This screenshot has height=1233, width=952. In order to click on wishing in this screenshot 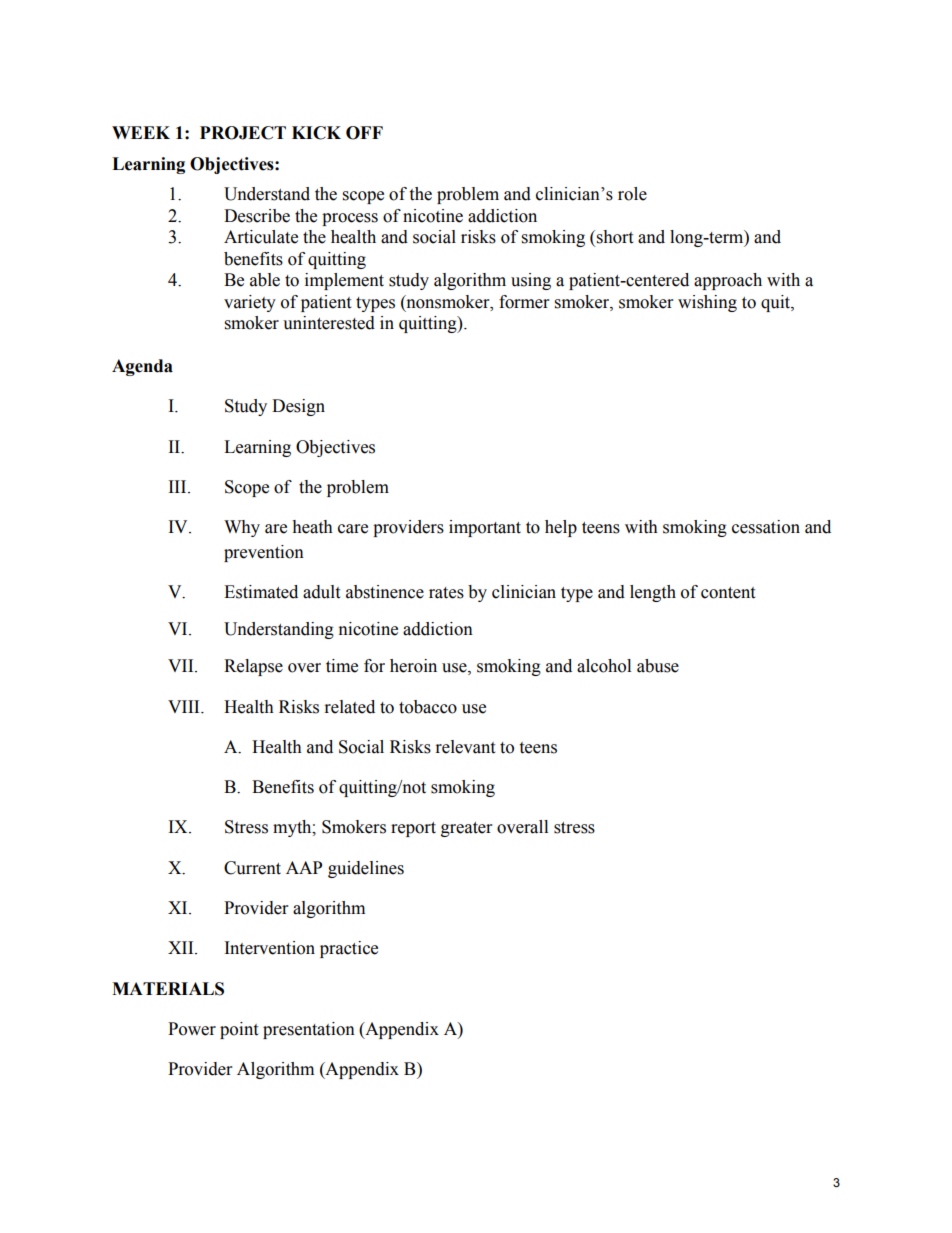, I will do `click(707, 303)`.
